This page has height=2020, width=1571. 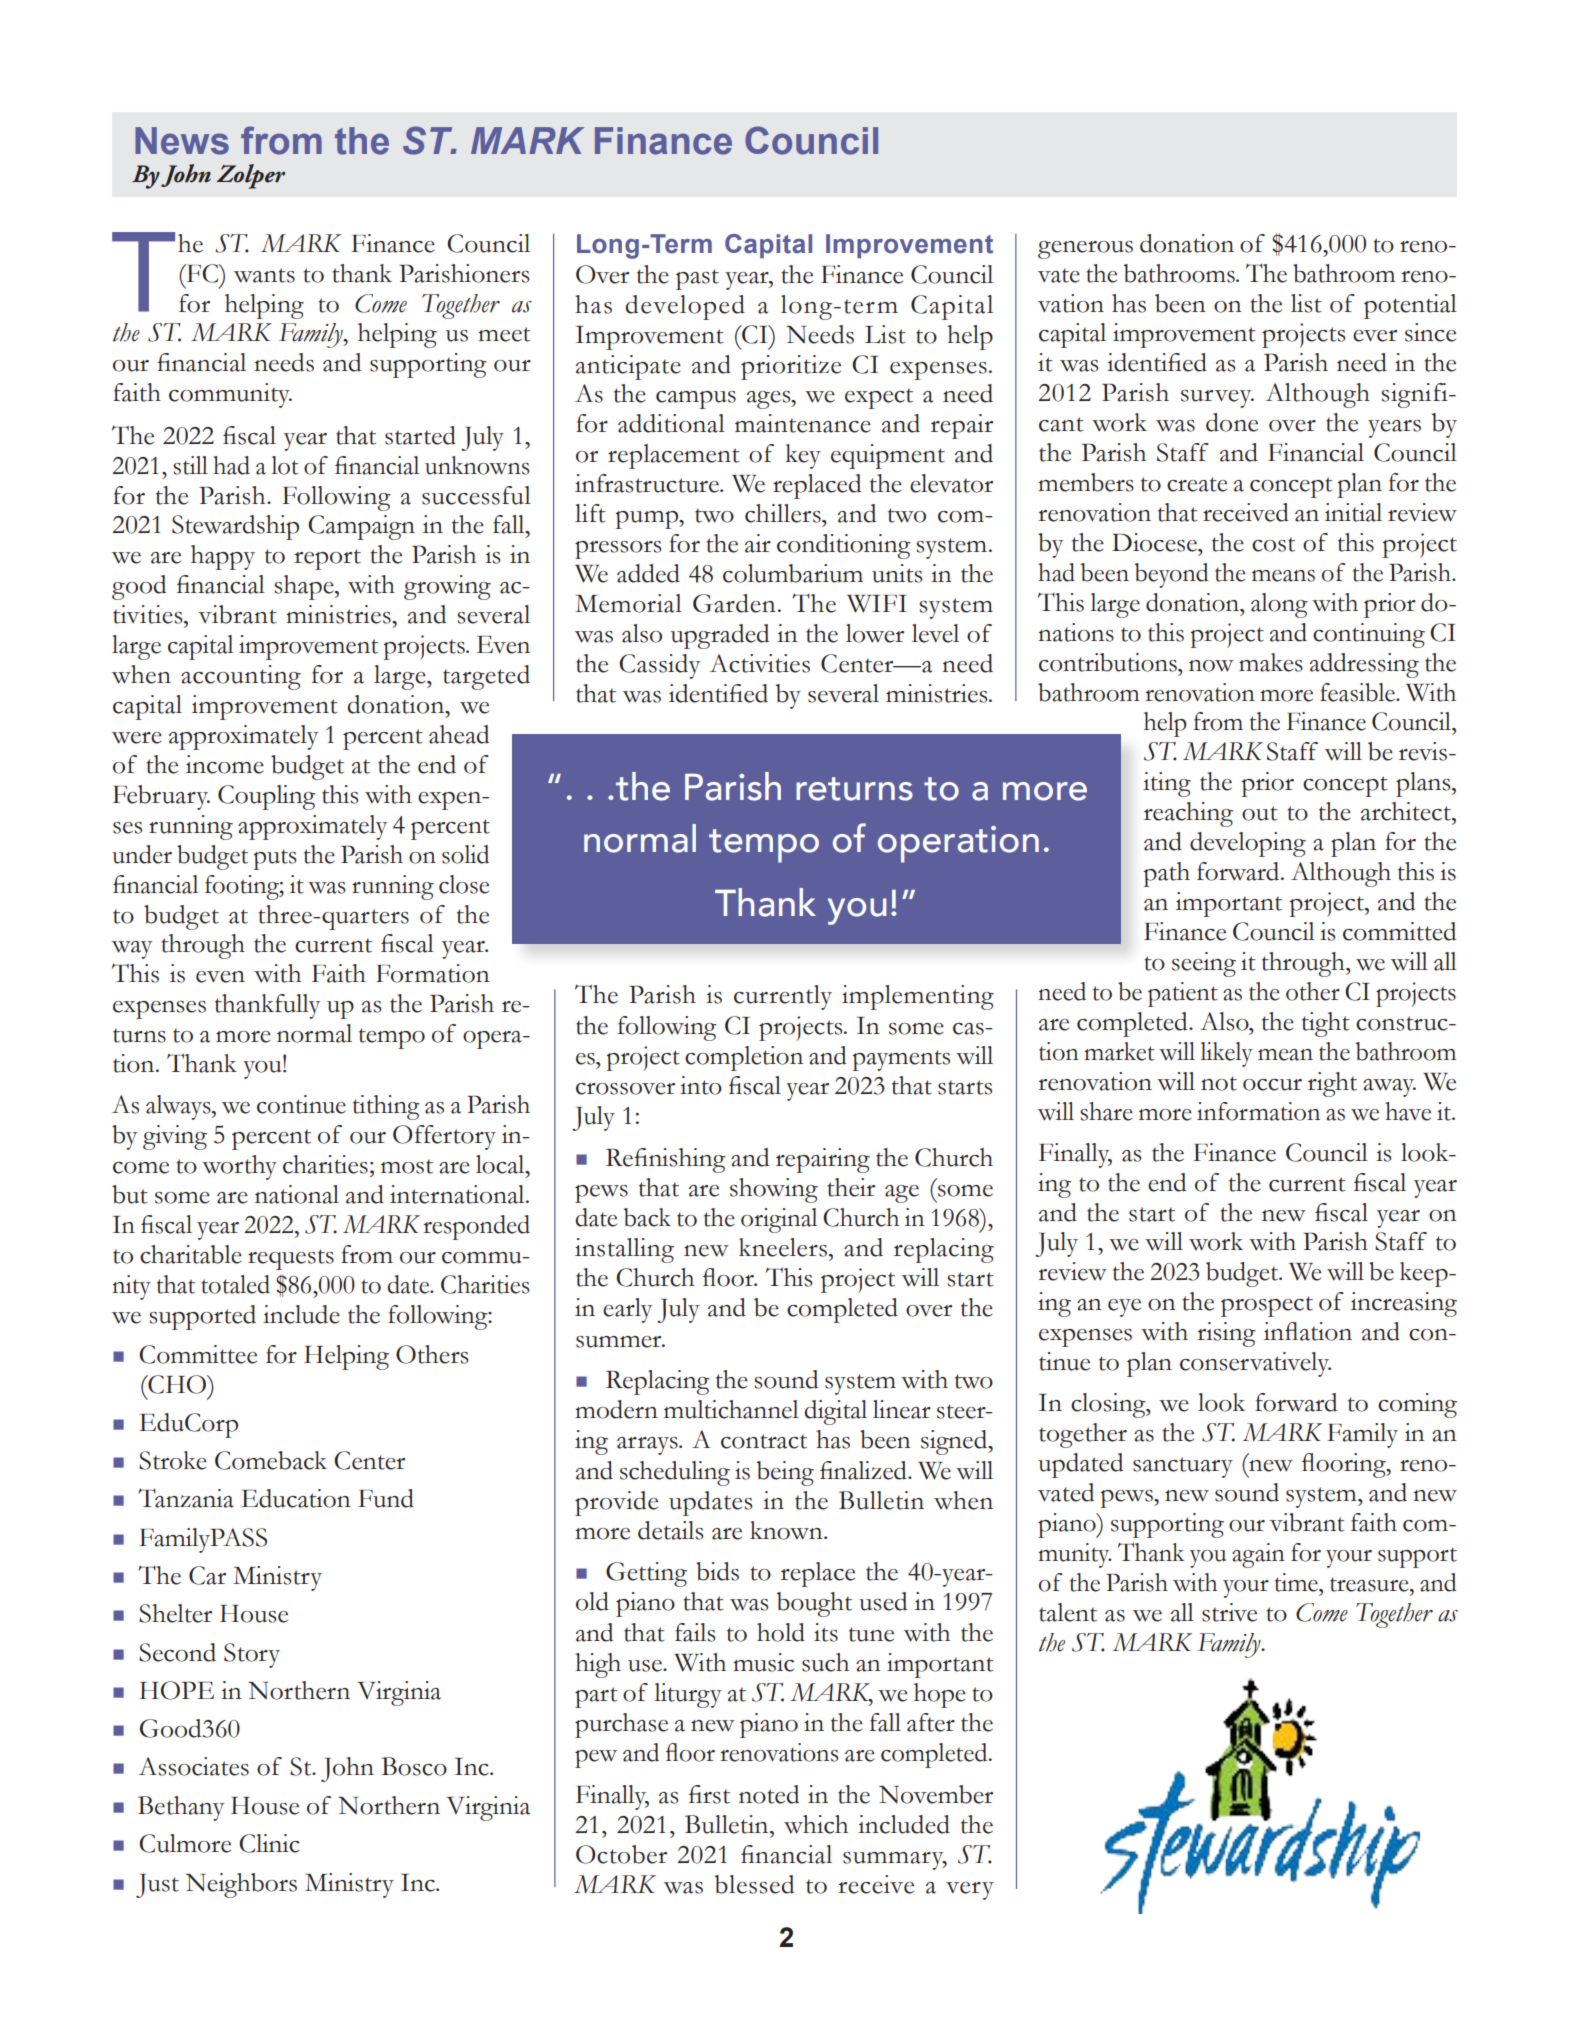 I want to click on Stroke, so click(x=173, y=1460).
